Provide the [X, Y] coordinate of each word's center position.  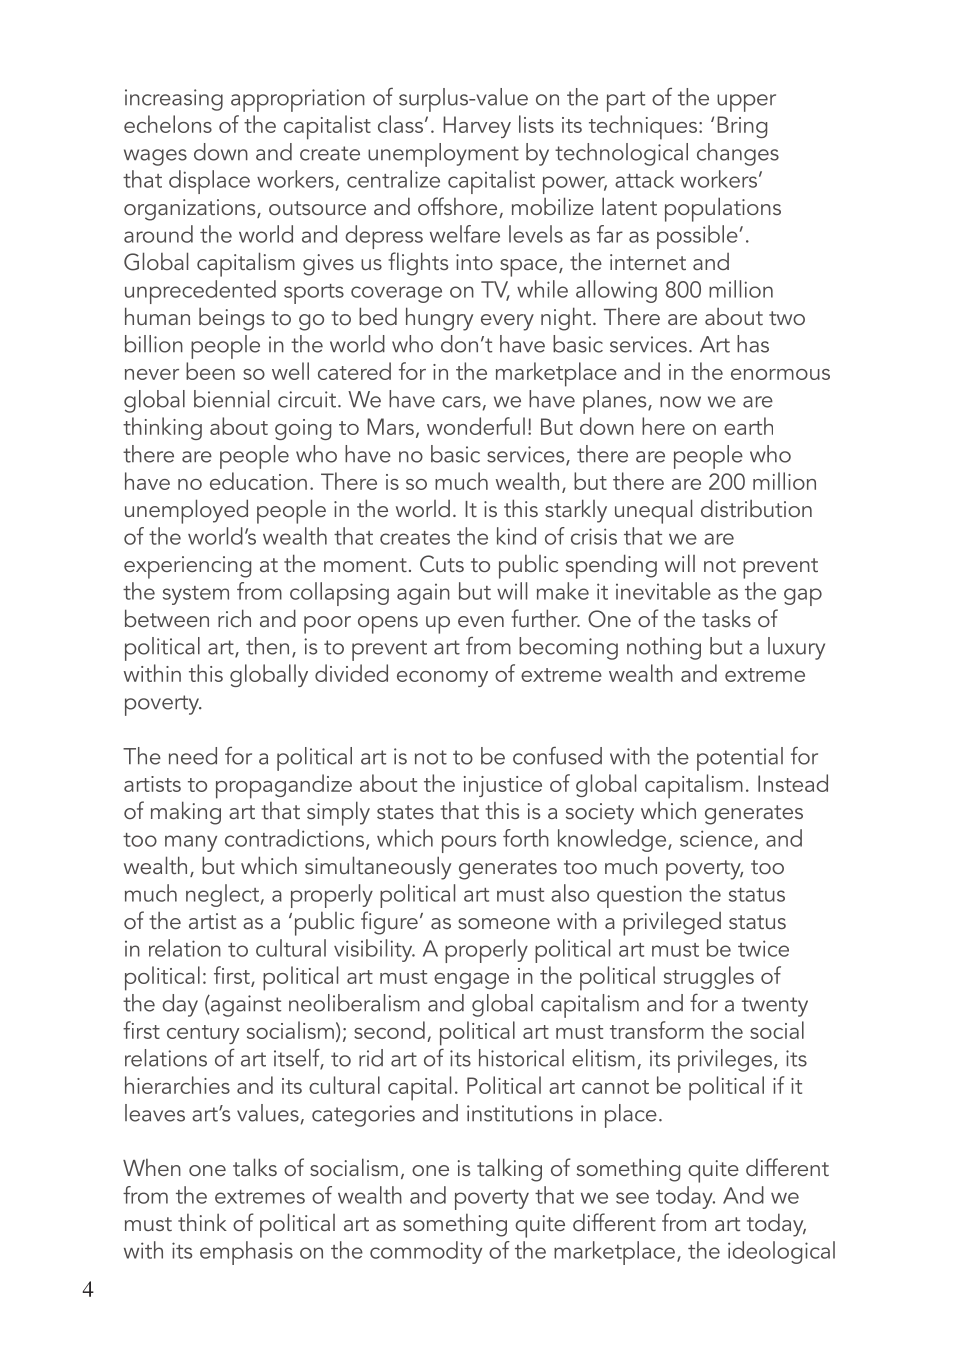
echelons [168, 124]
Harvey [477, 127]
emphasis [246, 1253]
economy [442, 679]
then [267, 646]
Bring [742, 127]
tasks [726, 618]
